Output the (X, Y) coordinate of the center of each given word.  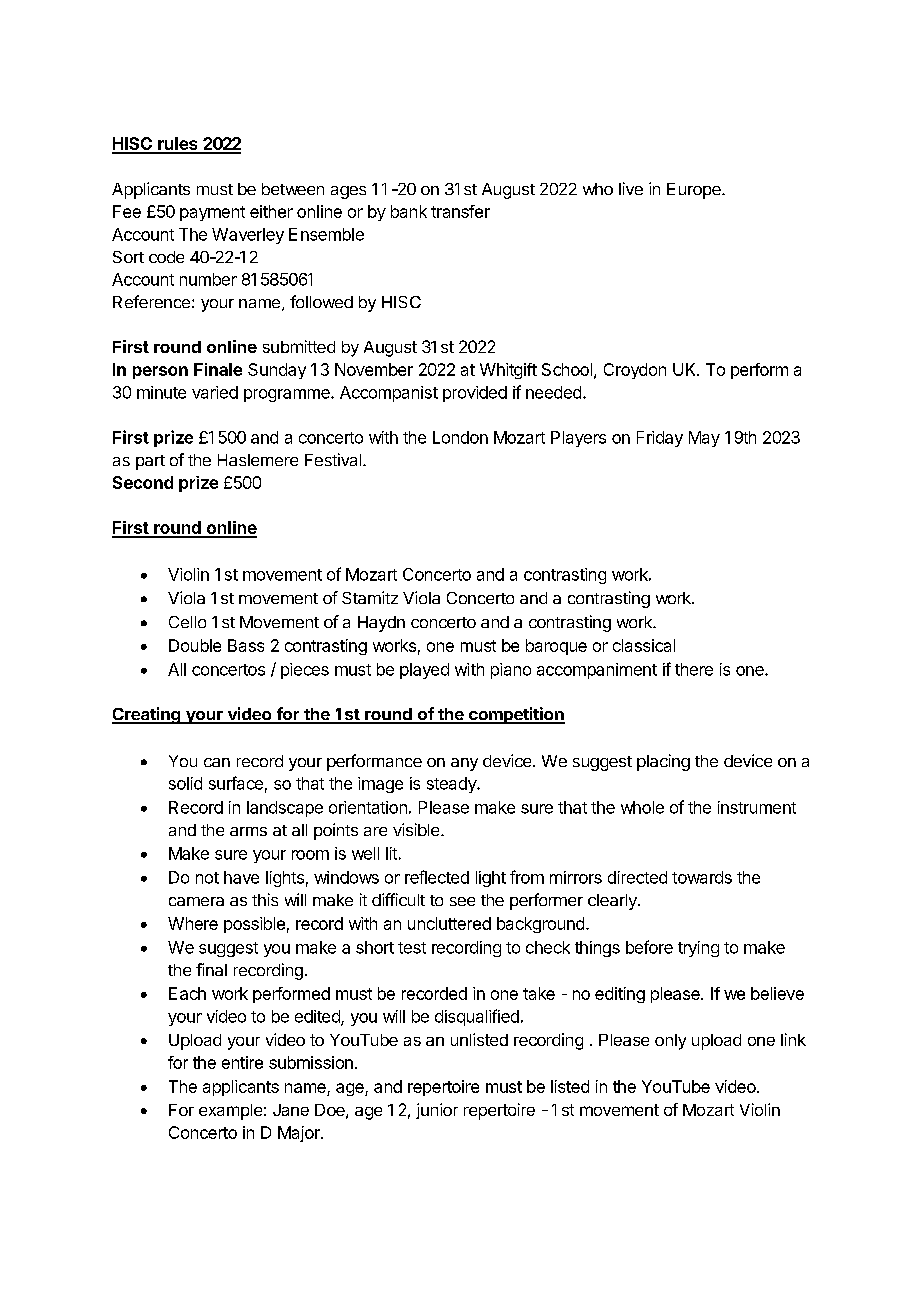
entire (242, 1062)
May (704, 439)
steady (452, 785)
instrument (757, 807)
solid (185, 783)
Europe (695, 191)
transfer (460, 211)
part (150, 462)
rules (178, 145)
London (460, 437)
